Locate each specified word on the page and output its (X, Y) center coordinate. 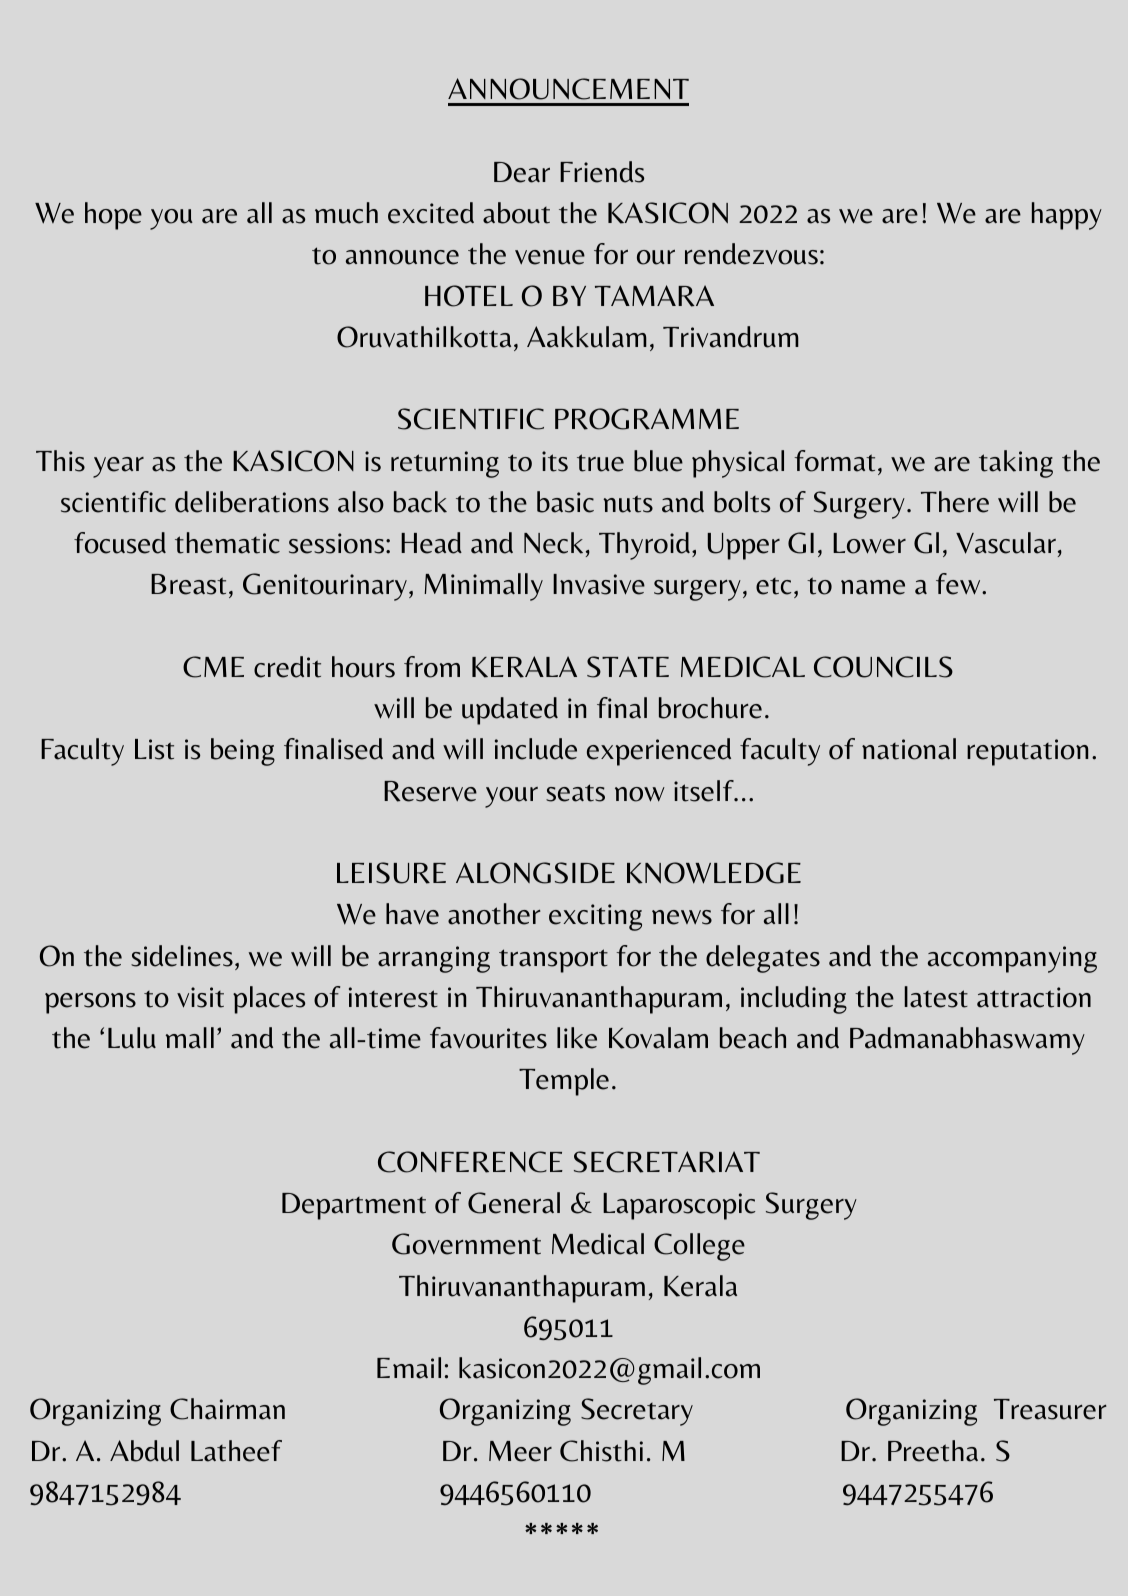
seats (575, 793)
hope (113, 216)
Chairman (227, 1409)
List (154, 749)
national (909, 749)
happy (1067, 216)
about (516, 213)
